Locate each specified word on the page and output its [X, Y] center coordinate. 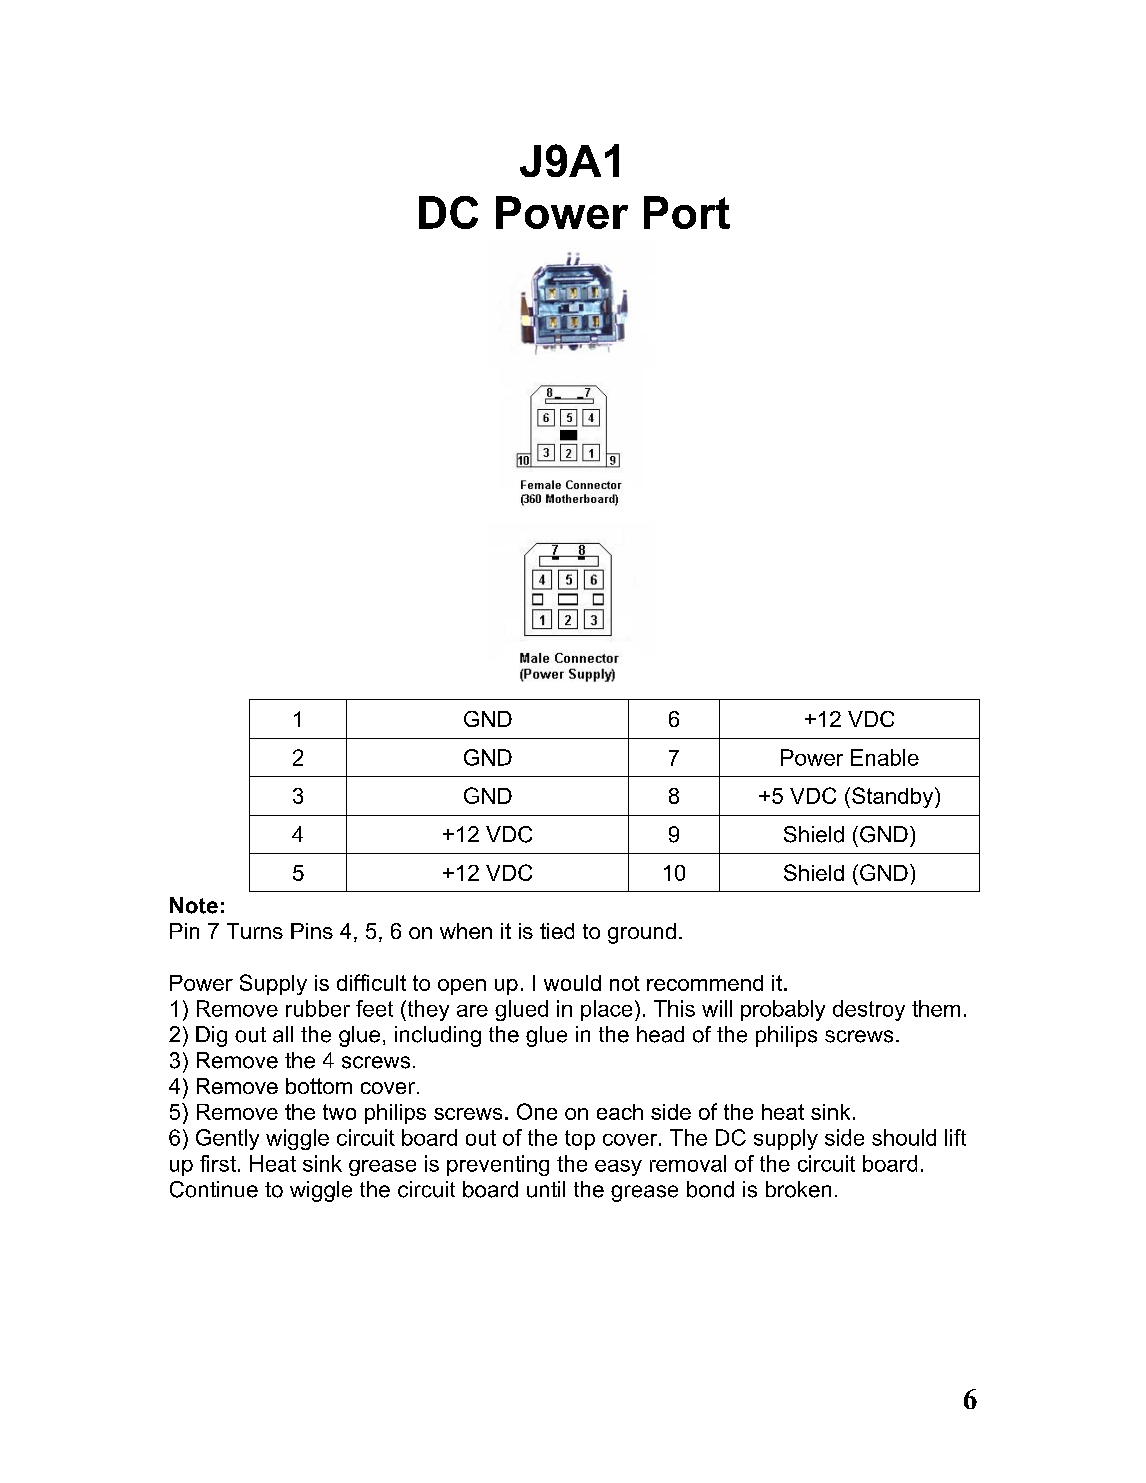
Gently [227, 1139]
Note [194, 905]
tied [557, 931]
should [904, 1137]
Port [687, 212]
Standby [894, 797]
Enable [885, 757]
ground [642, 933]
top [580, 1140]
